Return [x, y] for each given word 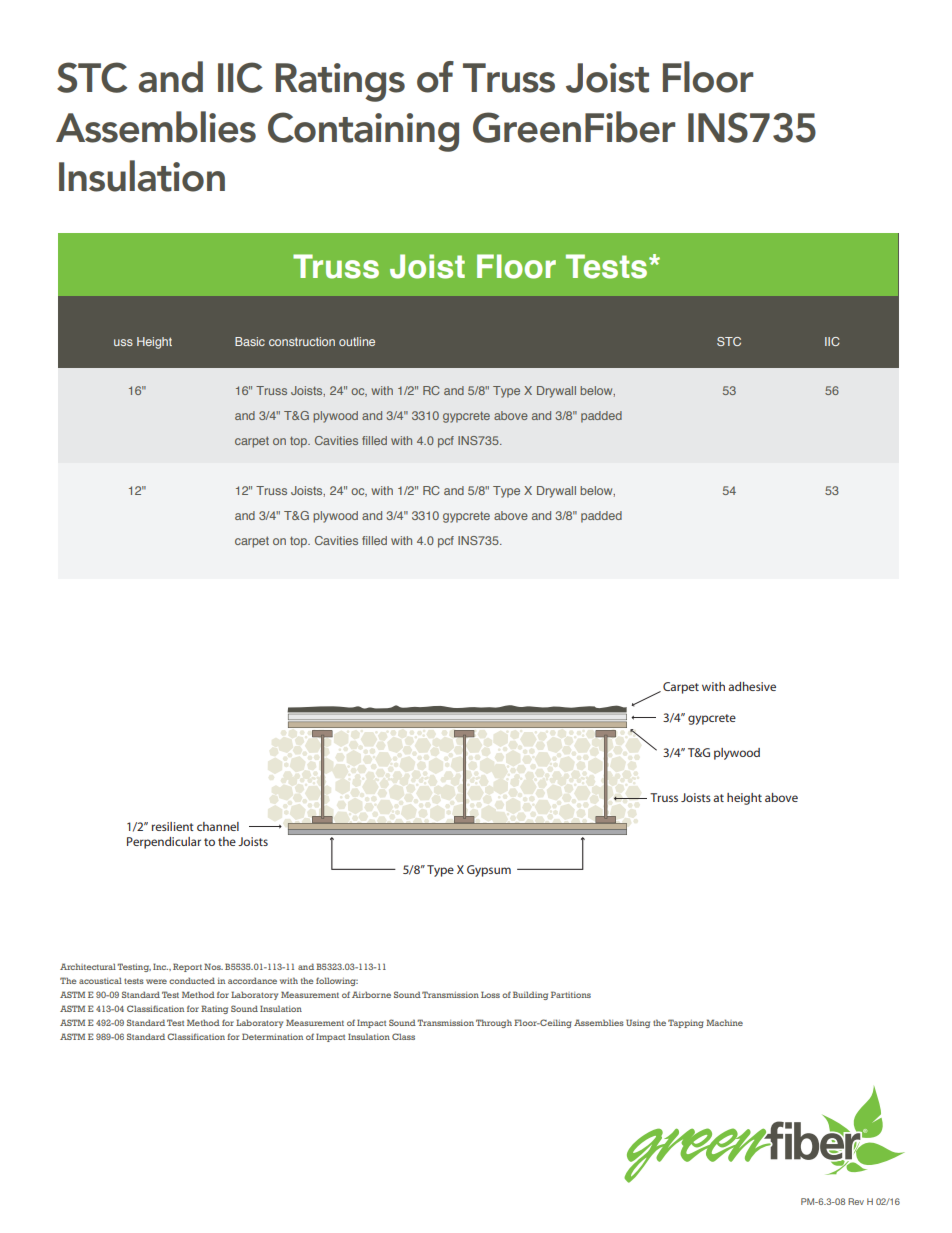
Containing [363, 132]
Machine [724, 1022]
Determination [272, 1036]
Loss [490, 994]
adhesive [752, 686]
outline [357, 341]
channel [218, 826]
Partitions [571, 994]
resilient [173, 826]
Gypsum [489, 871]
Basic [250, 341]
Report [187, 967]
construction [302, 341]
